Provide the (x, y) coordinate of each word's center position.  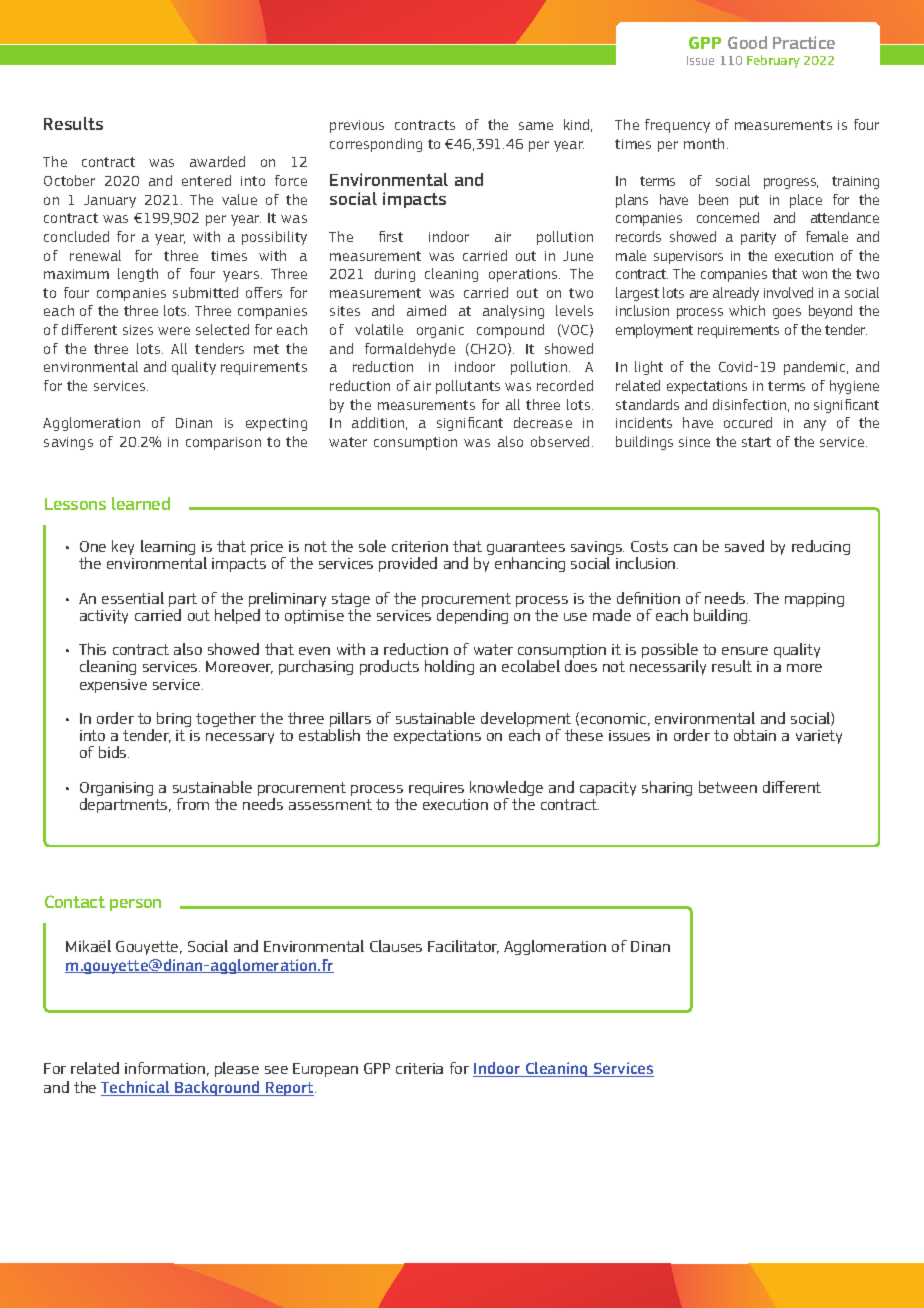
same (536, 126)
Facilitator (463, 947)
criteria (419, 1068)
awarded (217, 161)
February (773, 61)
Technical (136, 1088)
